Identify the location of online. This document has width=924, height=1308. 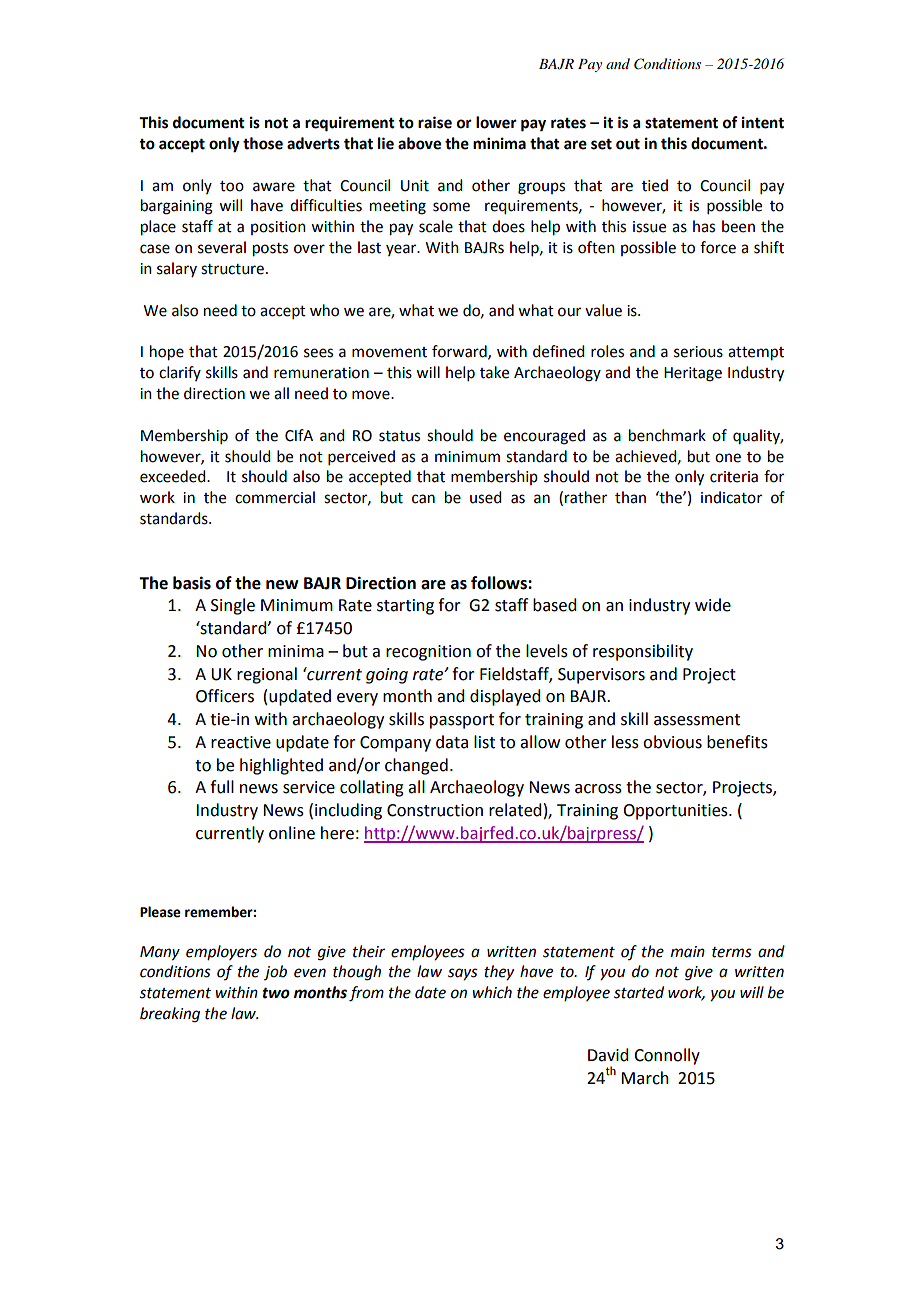
(292, 833).
